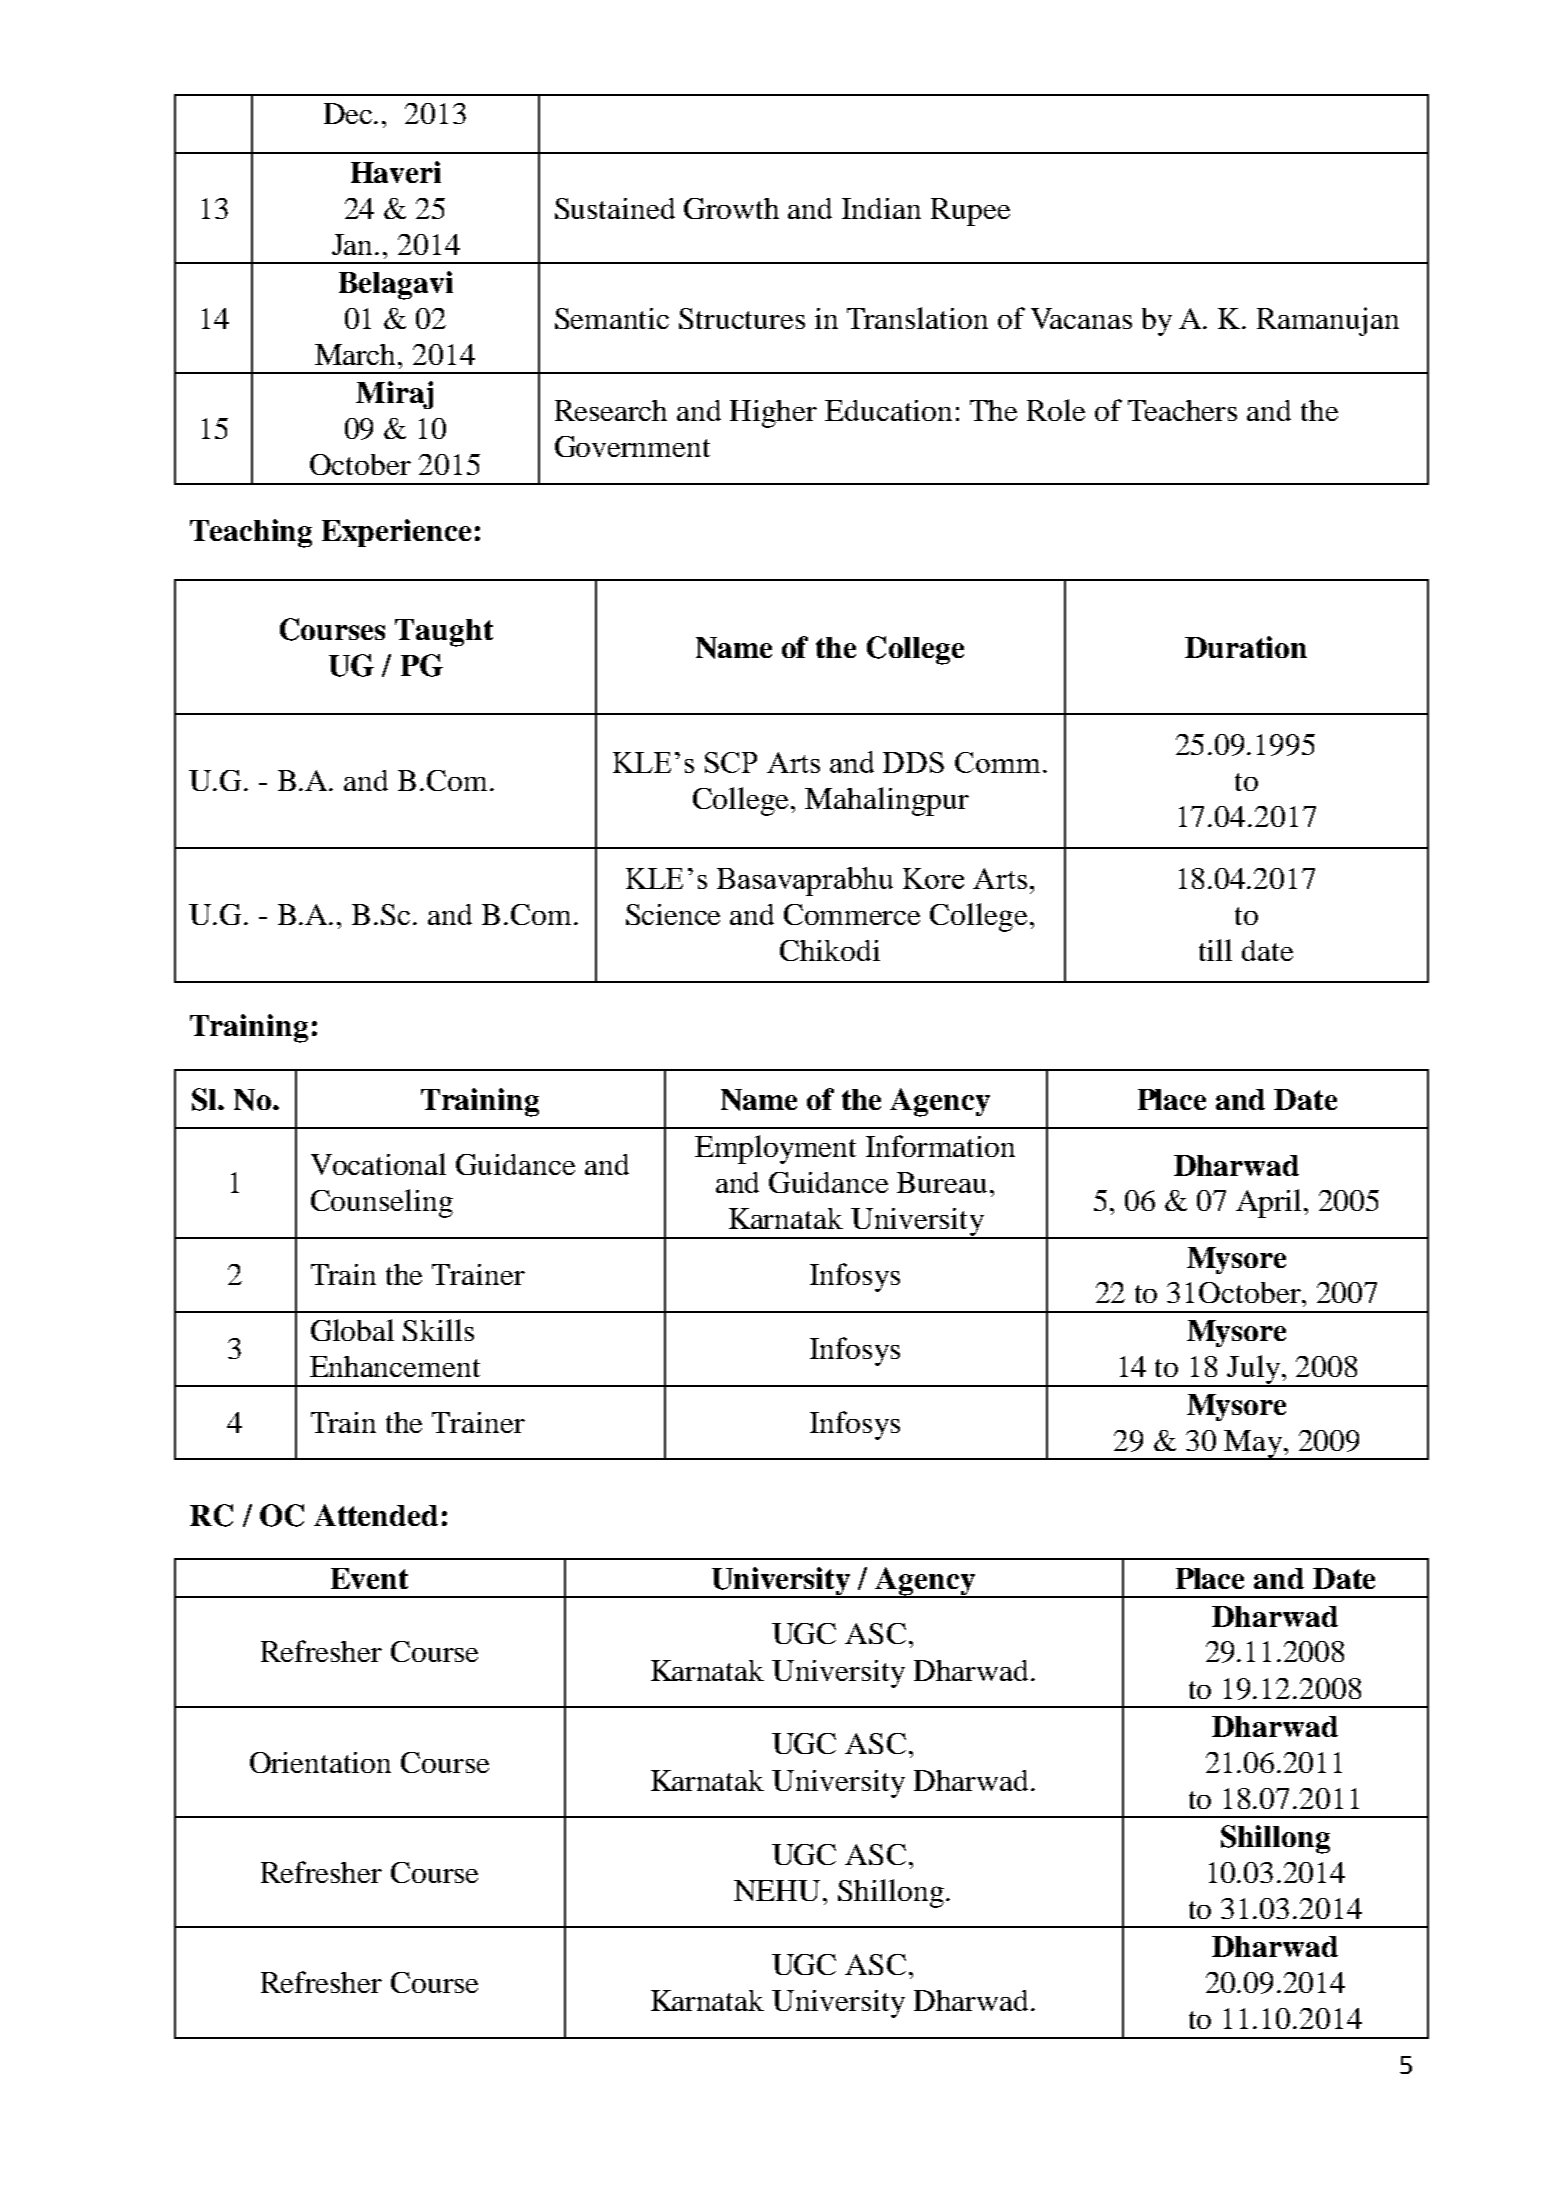  I want to click on May, so click(1253, 1445).
